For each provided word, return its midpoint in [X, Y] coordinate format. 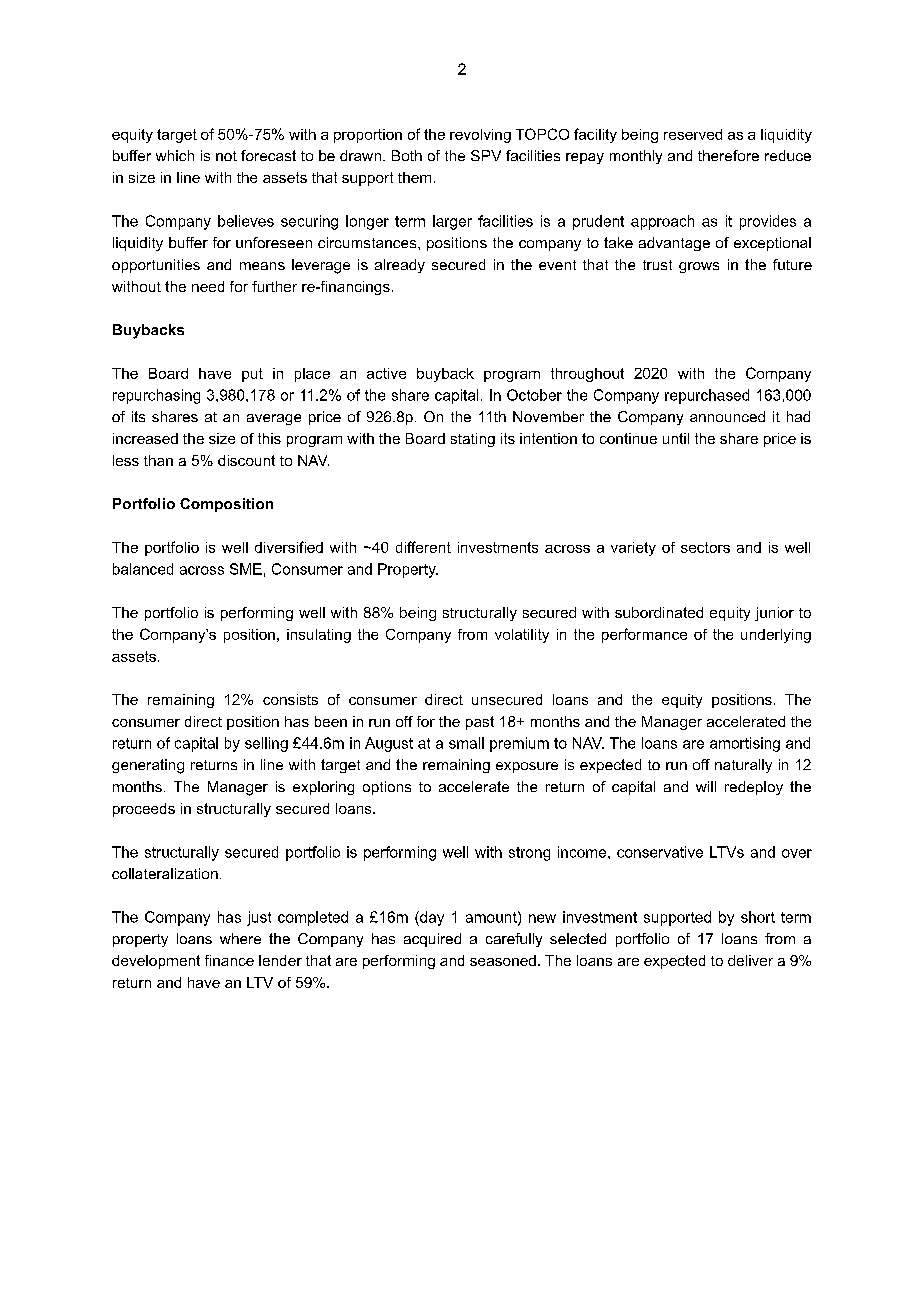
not [226, 156]
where [240, 938]
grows [699, 267]
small [466, 743]
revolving [480, 136]
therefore [728, 155]
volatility [522, 636]
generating [148, 766]
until [676, 438]
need [208, 286]
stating [473, 440]
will [706, 786]
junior [774, 614]
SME [246, 569]
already [400, 266]
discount [246, 460]
